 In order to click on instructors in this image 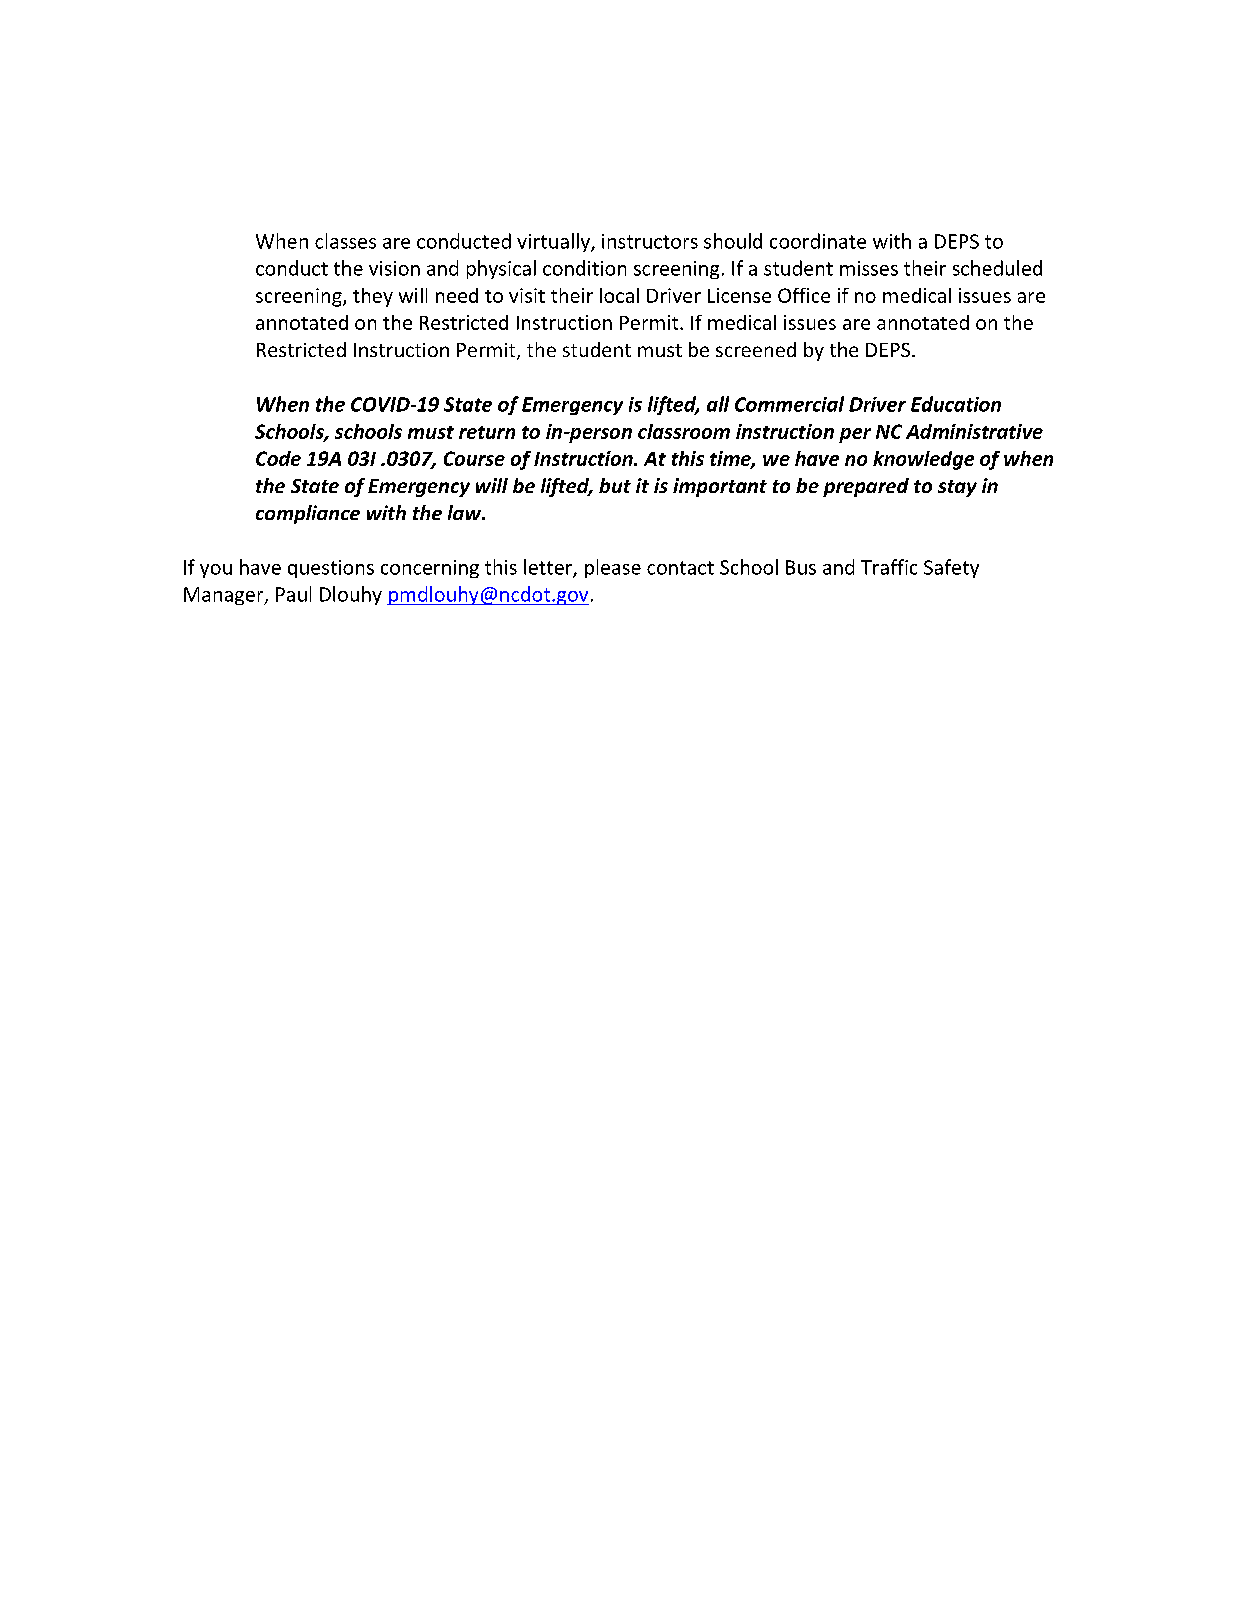, I will do `click(650, 241)`.
